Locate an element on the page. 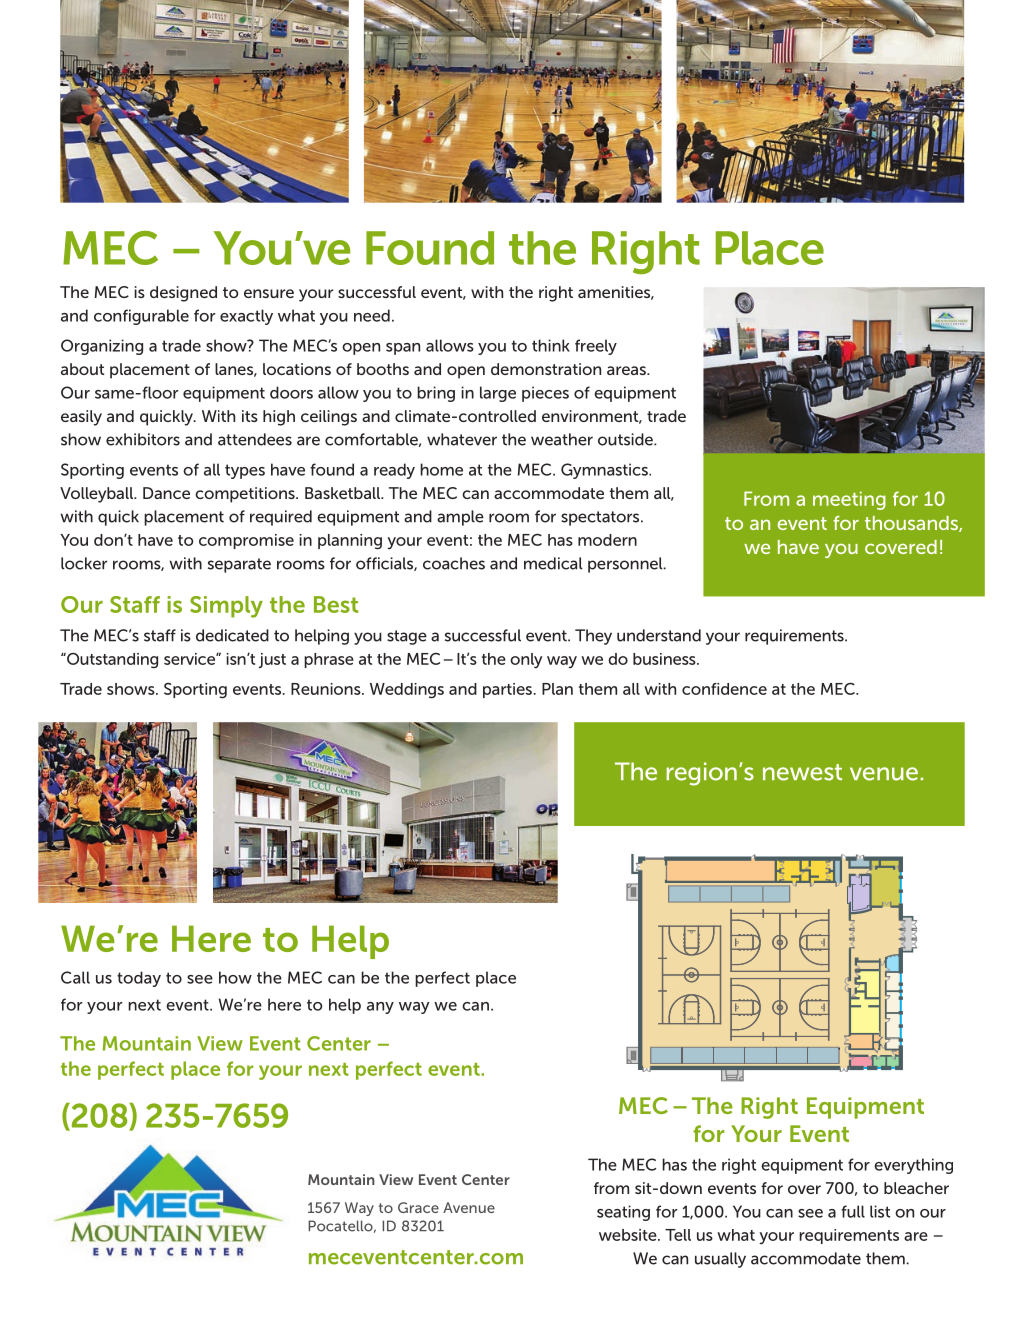  areas is located at coordinates (627, 370).
